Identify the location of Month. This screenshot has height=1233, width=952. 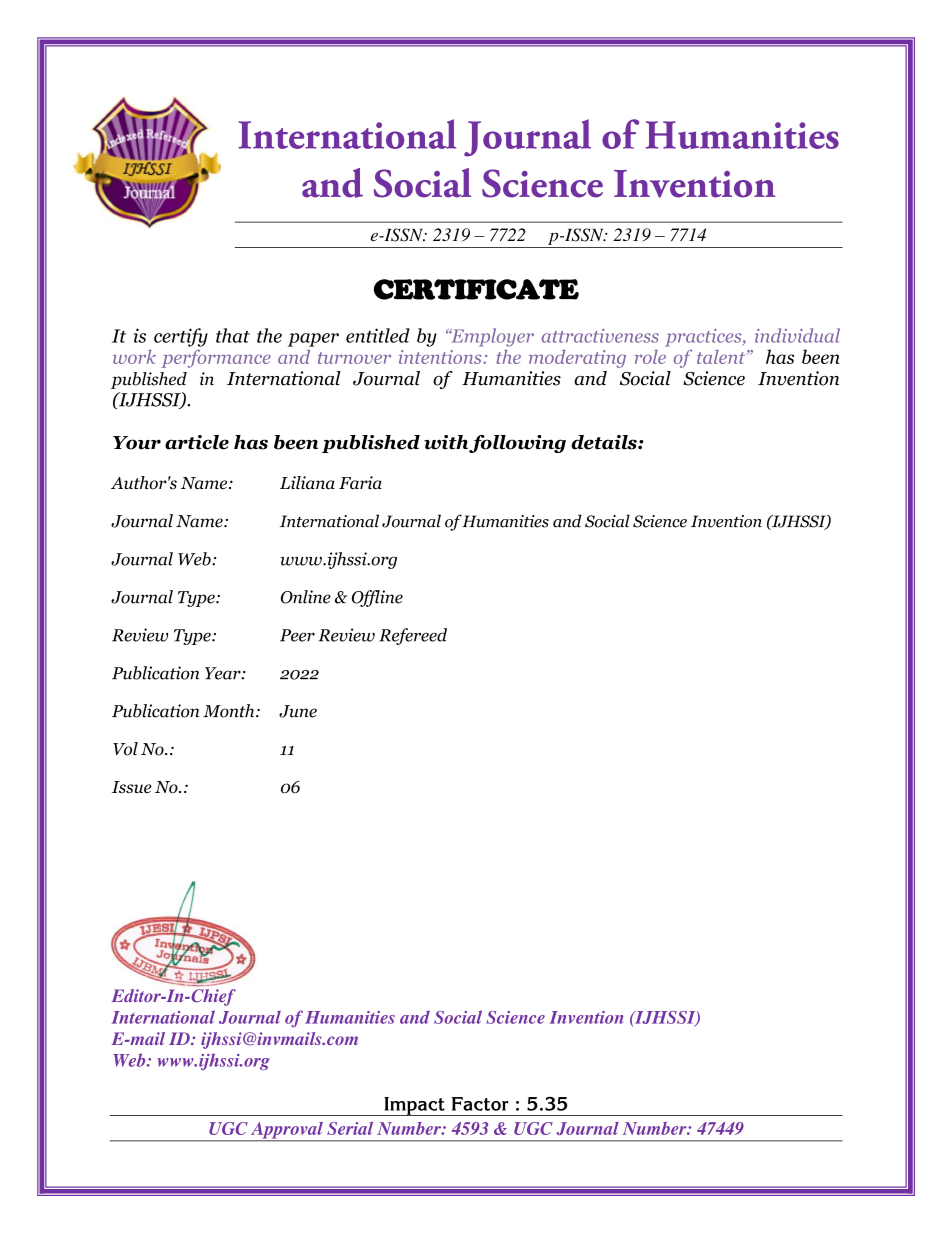
(230, 711).
